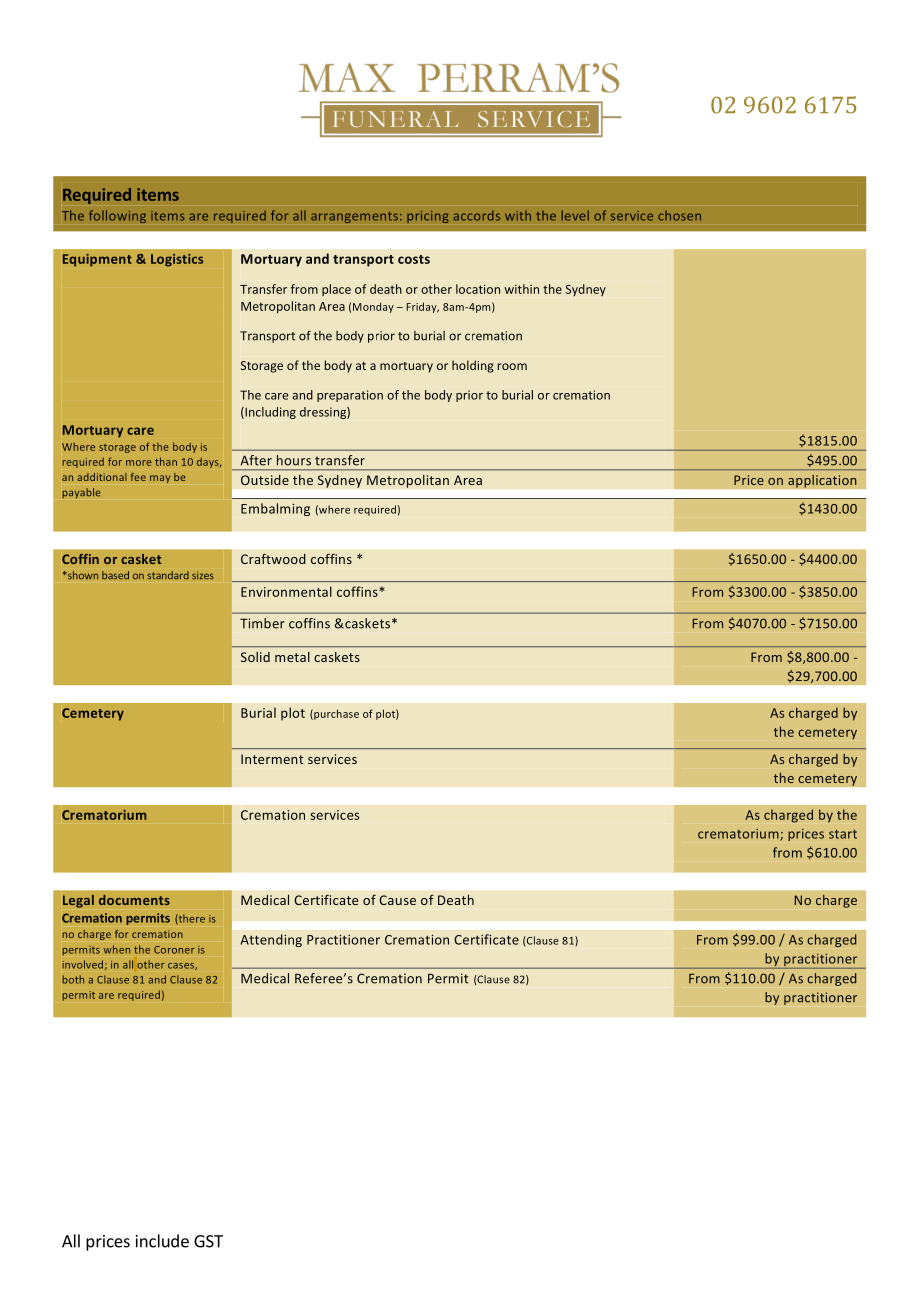 The image size is (924, 1308). I want to click on holding, so click(473, 366).
